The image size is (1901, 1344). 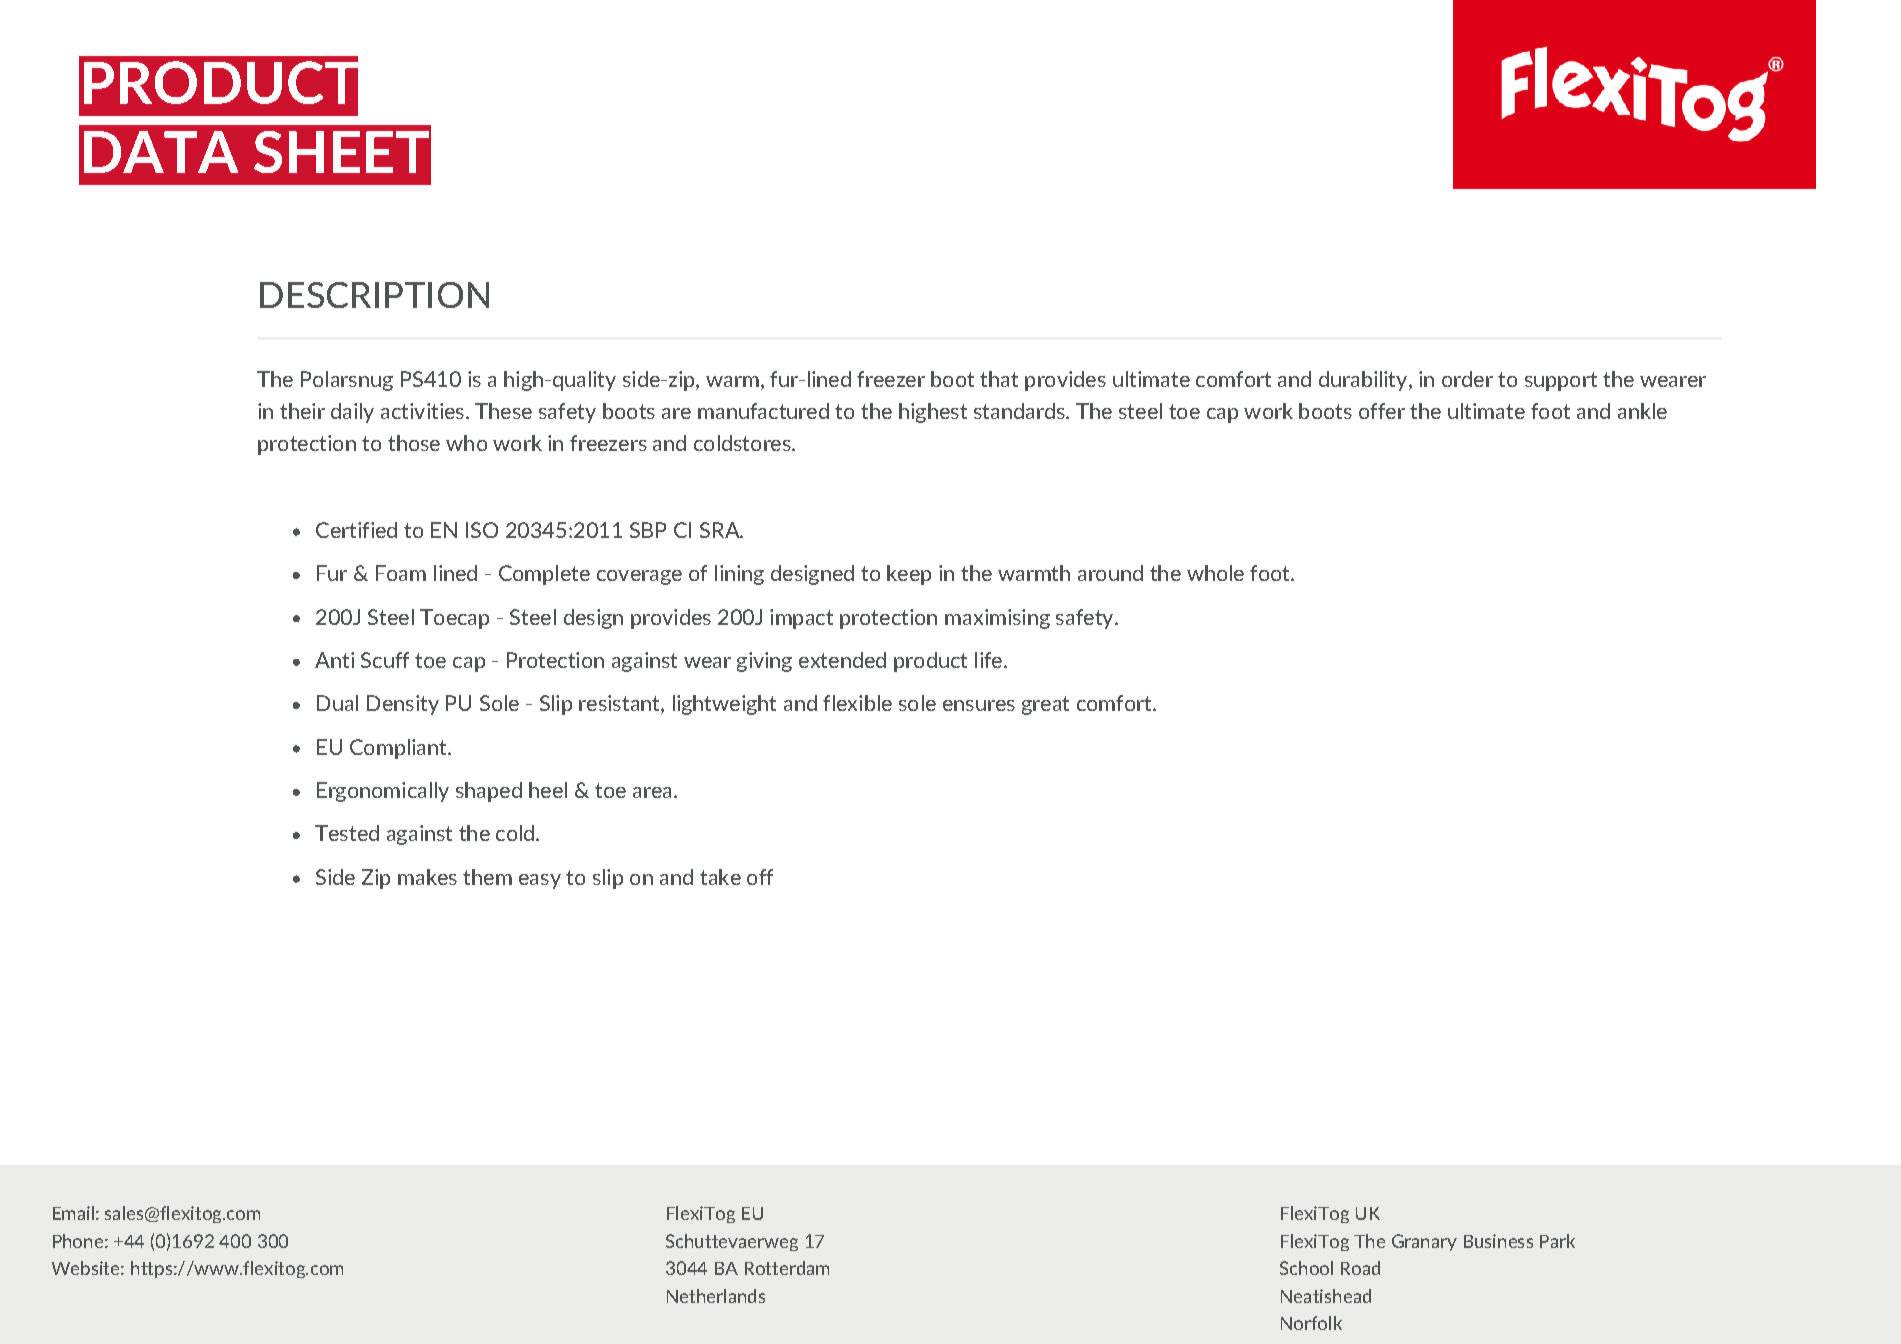 What do you see at coordinates (341, 152) in the screenshot?
I see `SHEET` at bounding box center [341, 152].
